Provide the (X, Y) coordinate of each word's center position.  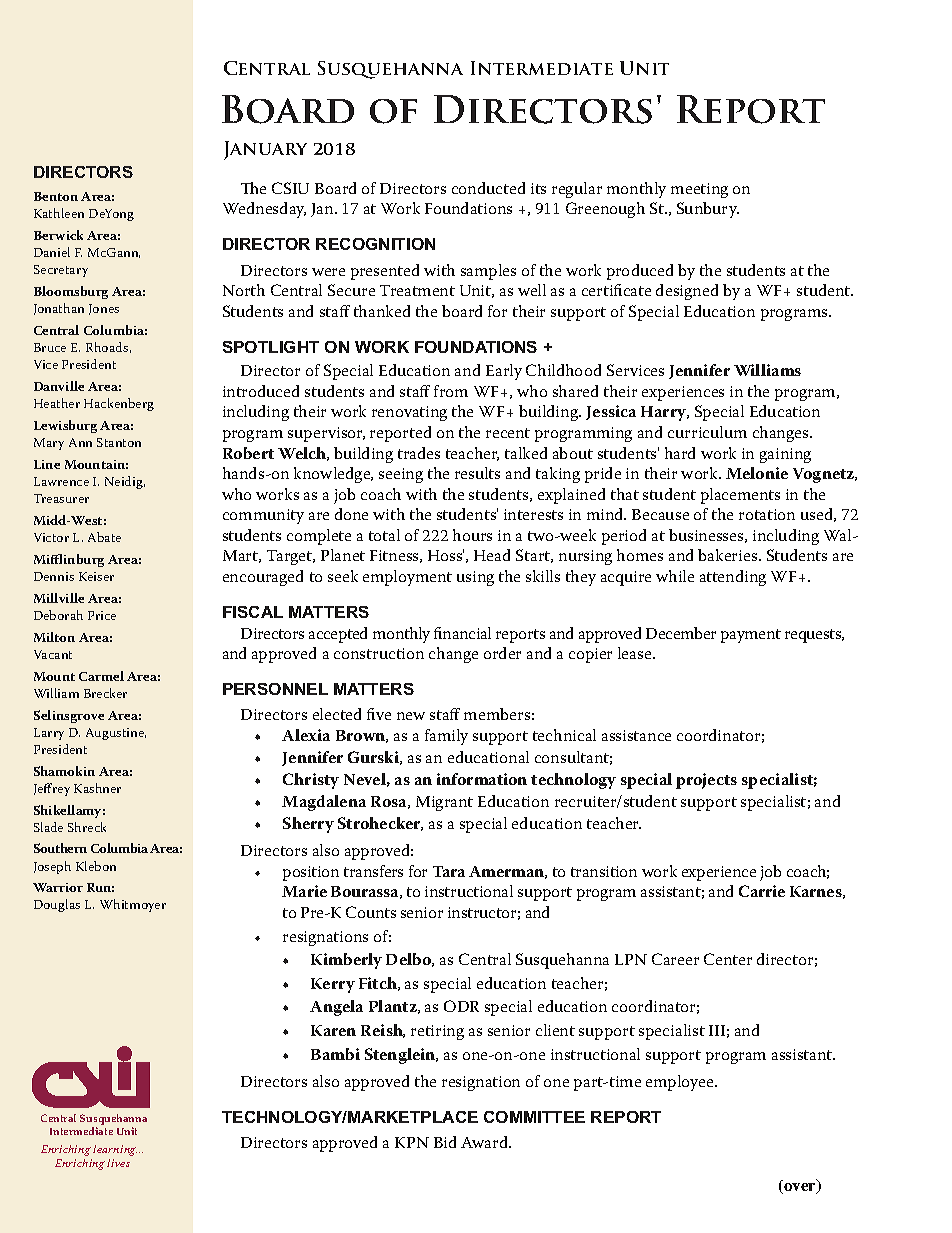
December (681, 633)
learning (115, 1150)
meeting (699, 190)
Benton (56, 196)
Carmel (101, 676)
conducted (488, 188)
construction (379, 653)
